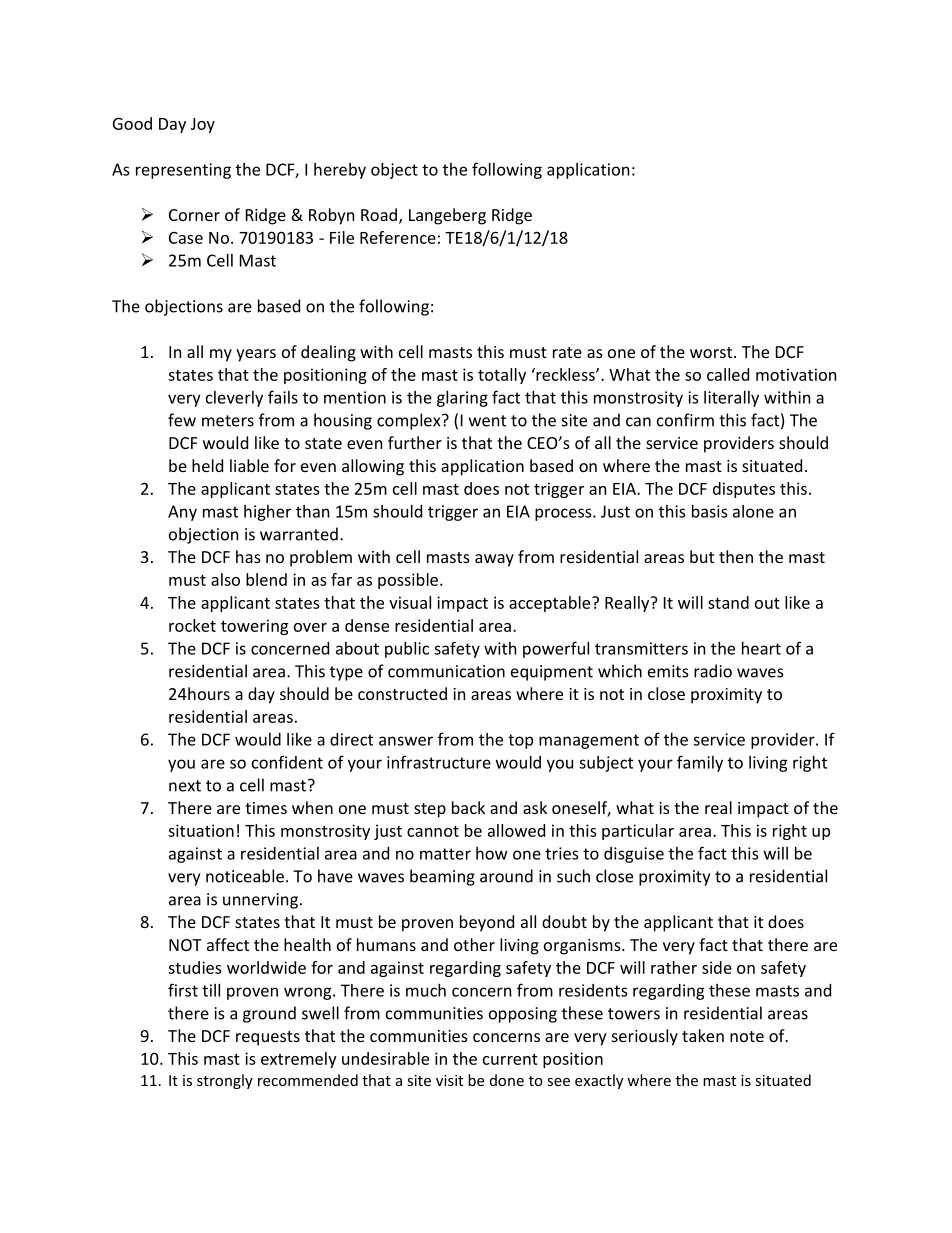 The width and height of the image is (952, 1233). I want to click on taken, so click(703, 1035).
